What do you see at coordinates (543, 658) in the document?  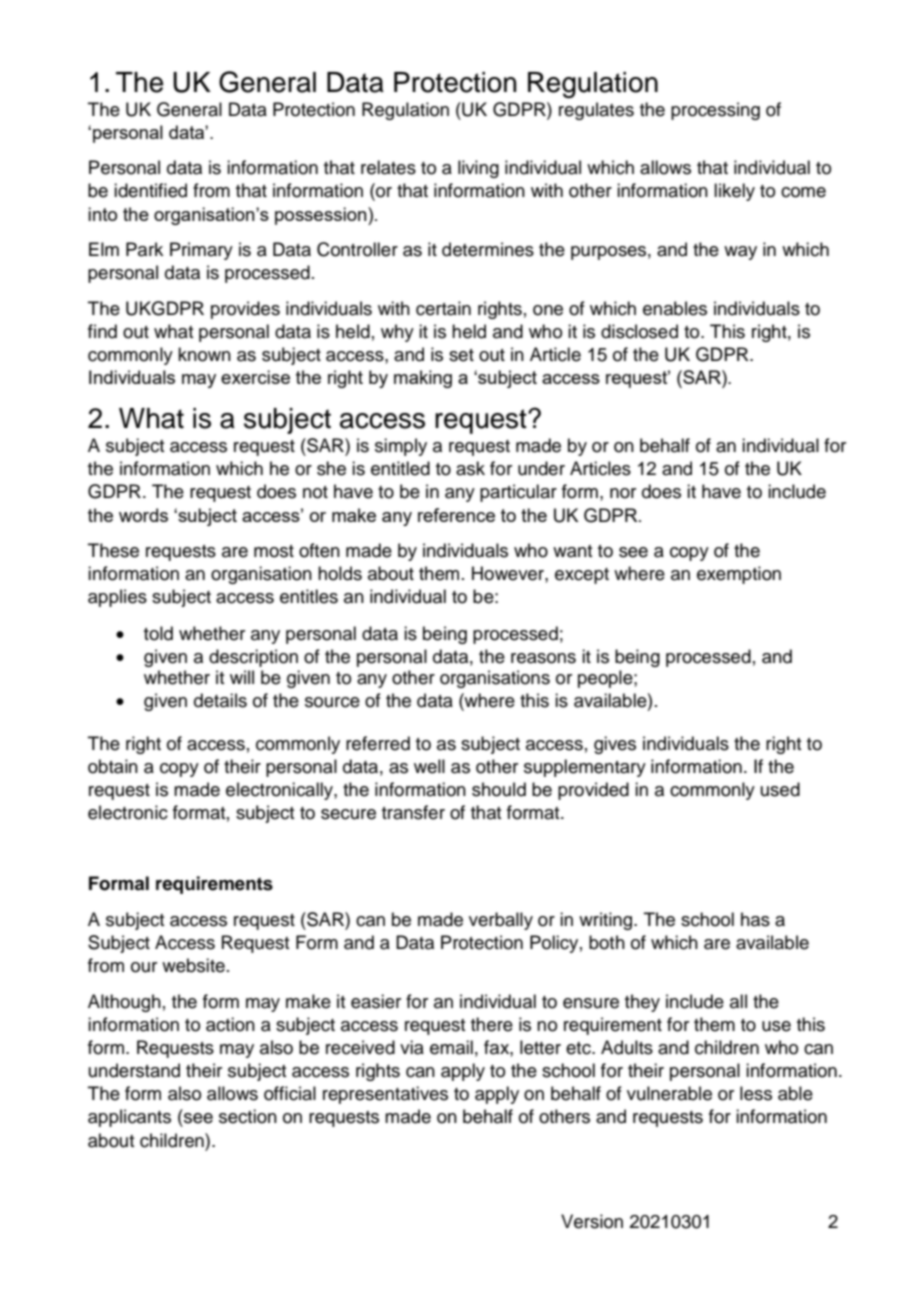 I see `reasons` at bounding box center [543, 658].
